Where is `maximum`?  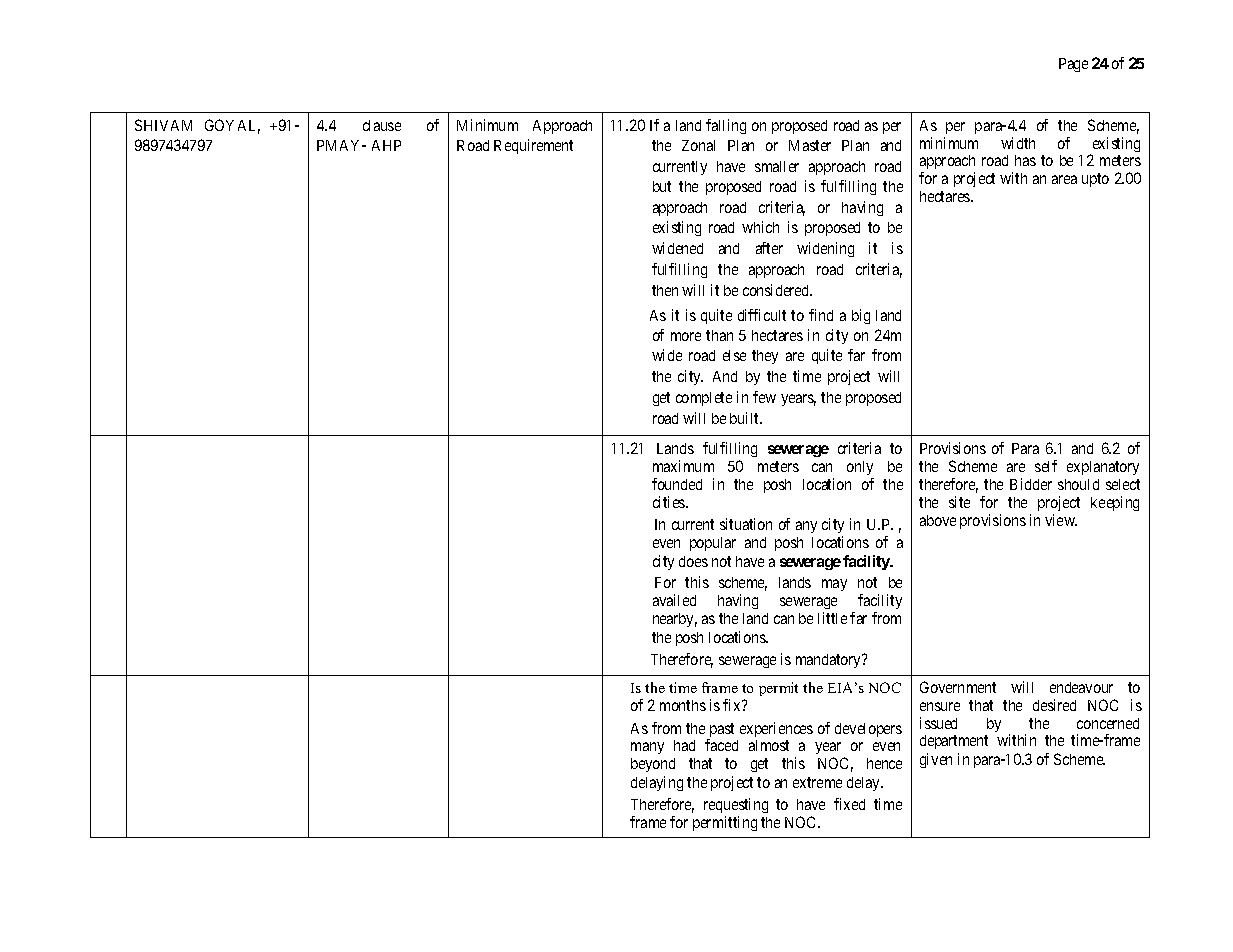 maximum is located at coordinates (683, 466).
